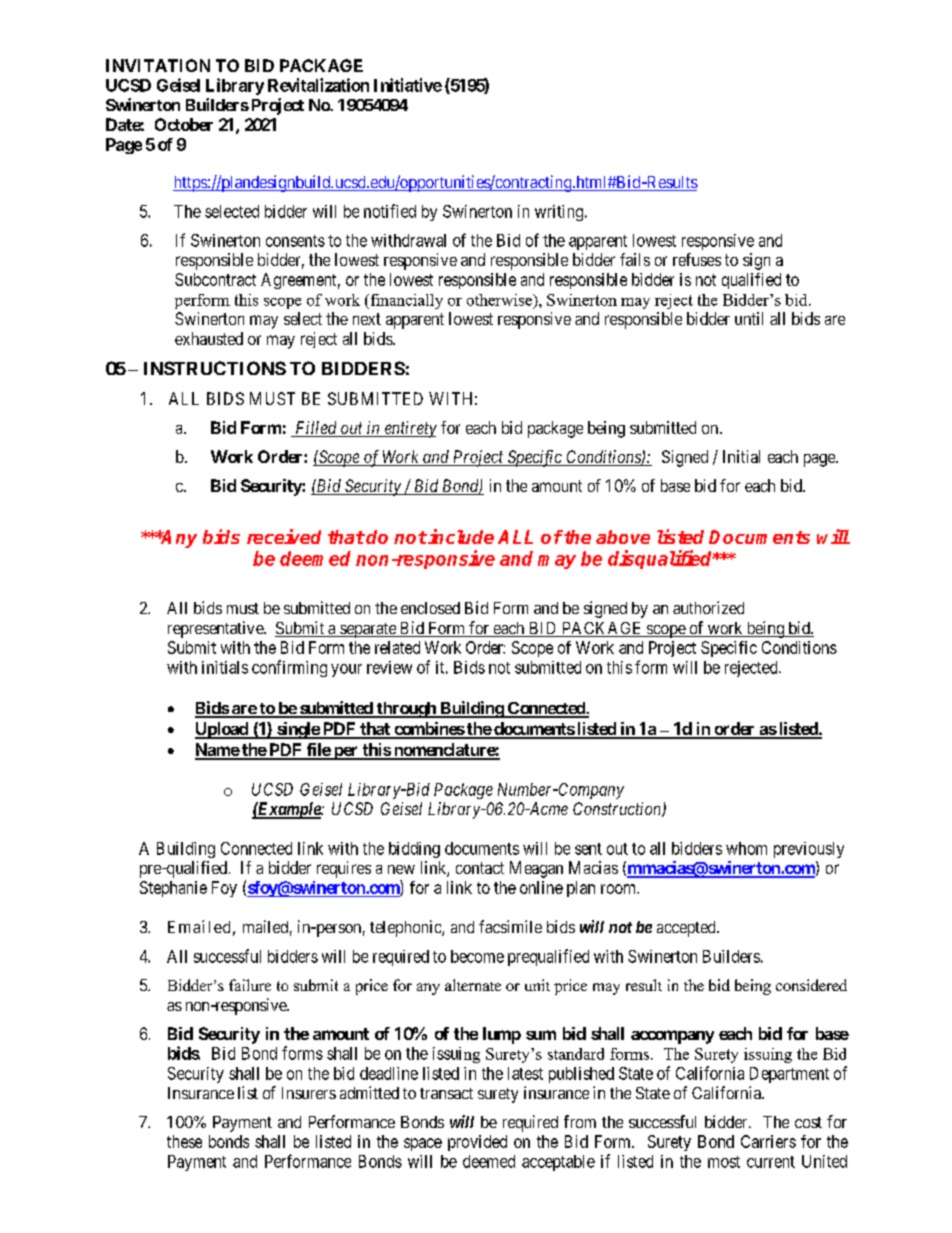 Image resolution: width=952 pixels, height=1233 pixels. What do you see at coordinates (697, 259) in the page?
I see `refuses` at bounding box center [697, 259].
